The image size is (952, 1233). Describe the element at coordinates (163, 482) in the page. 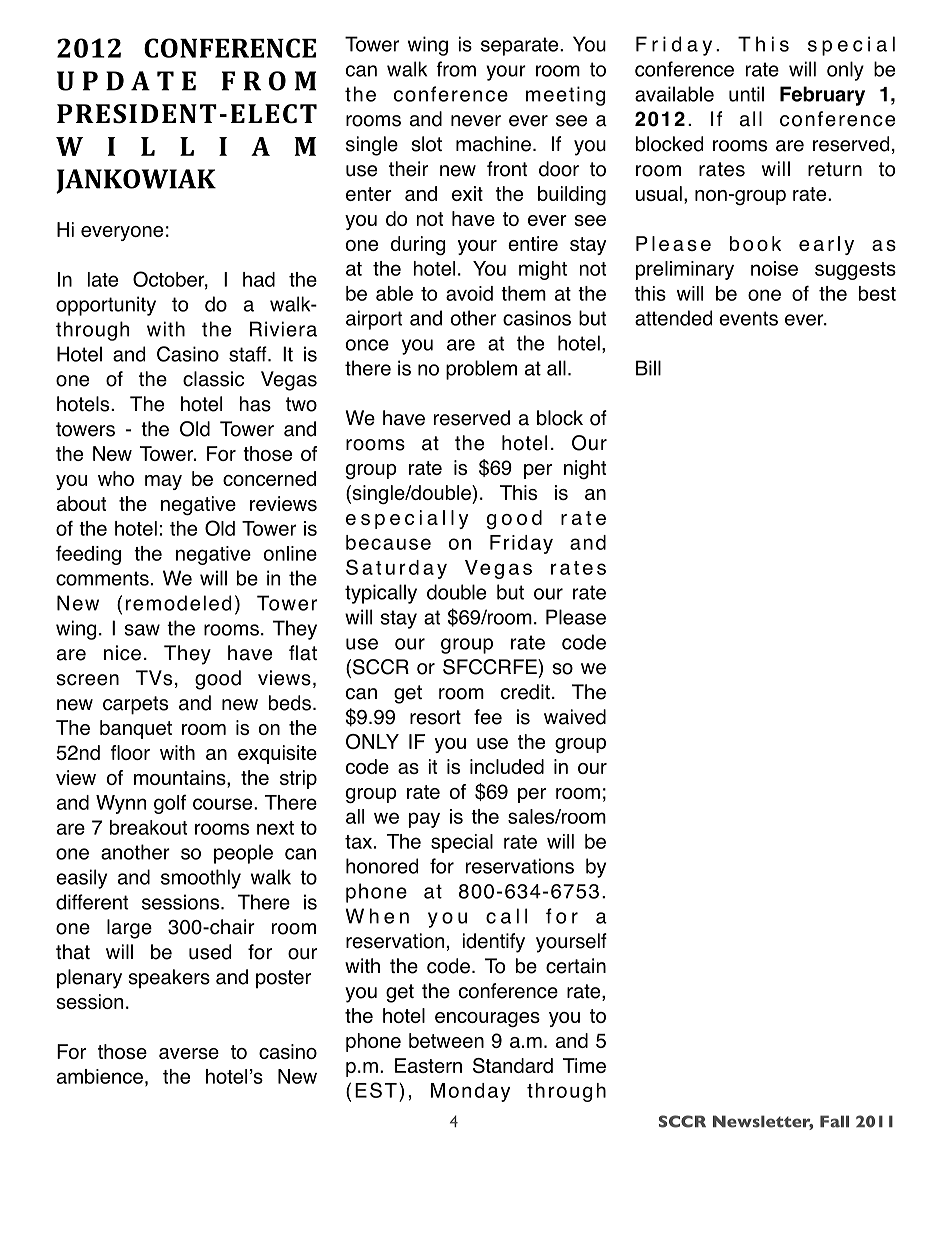

I see `may` at that location.
